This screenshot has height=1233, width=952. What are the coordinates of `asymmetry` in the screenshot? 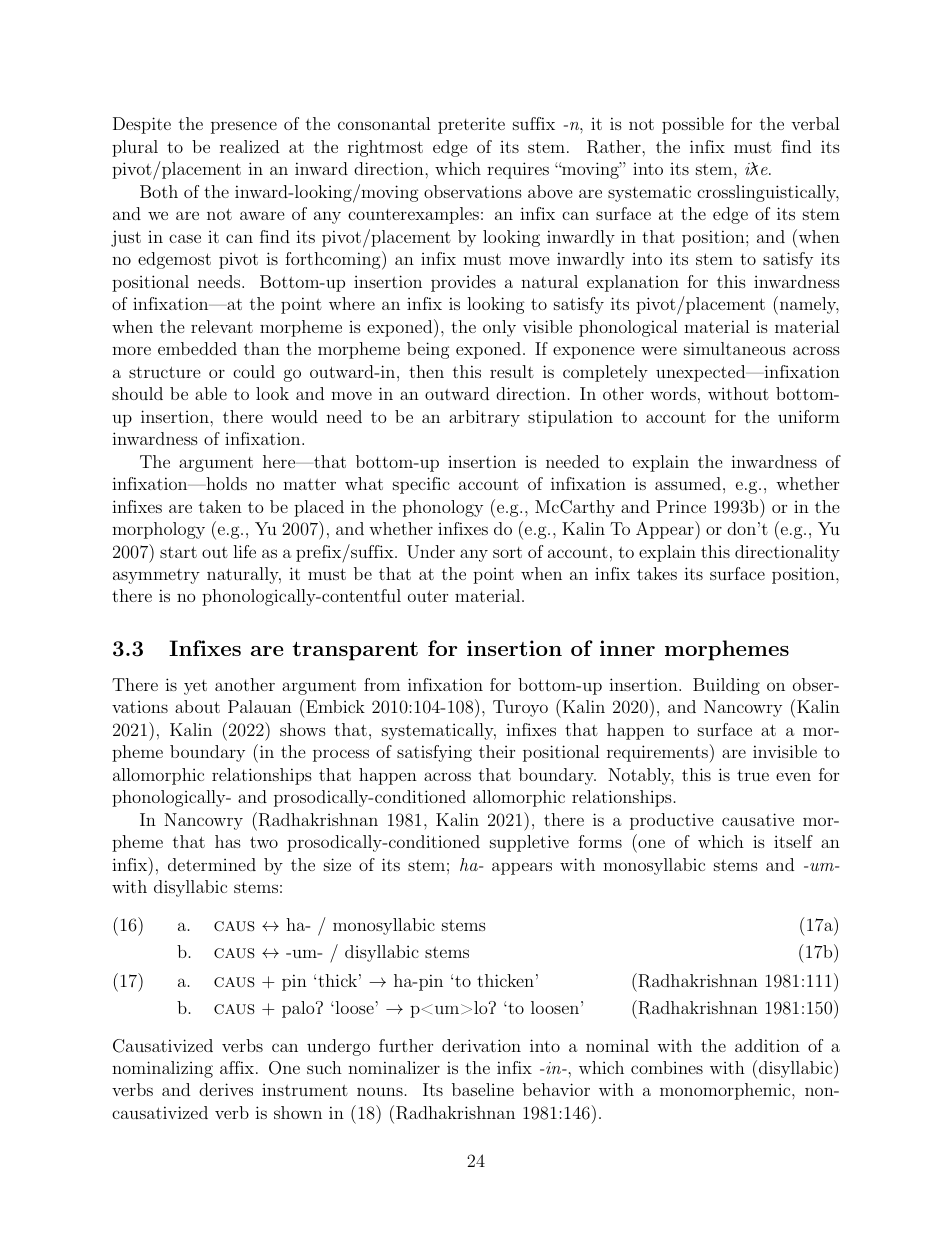 It's located at (156, 576).
